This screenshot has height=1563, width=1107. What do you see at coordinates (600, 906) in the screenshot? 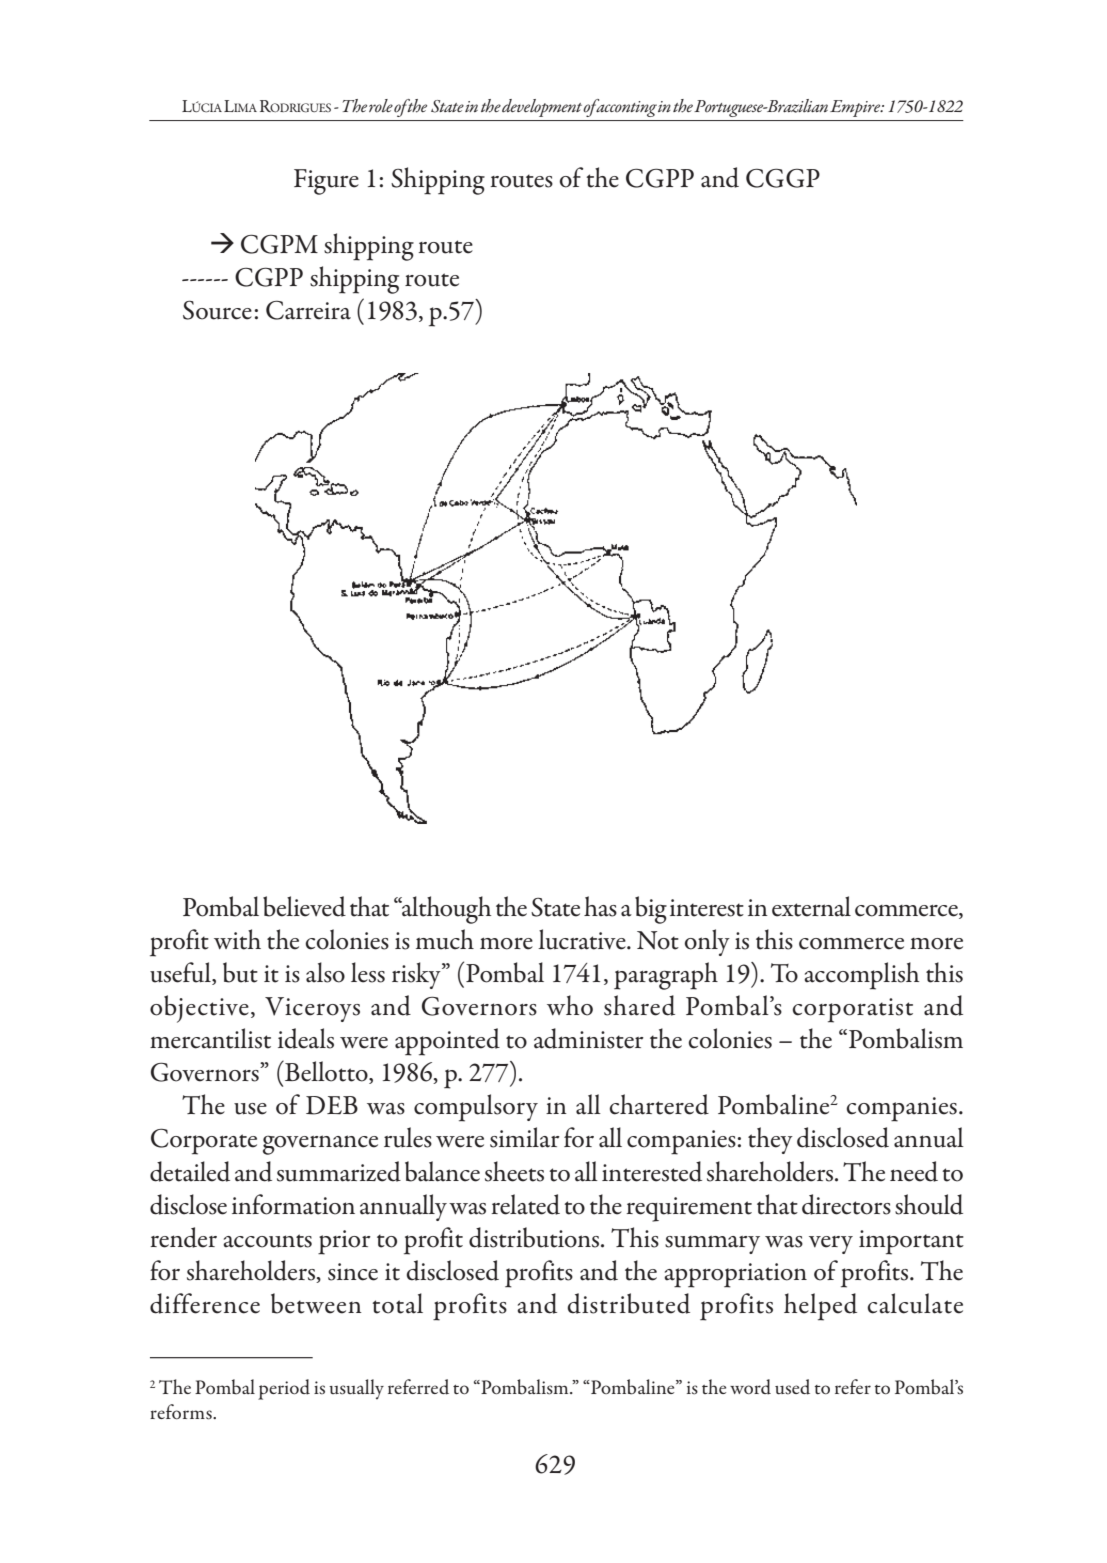
I see `has` at bounding box center [600, 906].
